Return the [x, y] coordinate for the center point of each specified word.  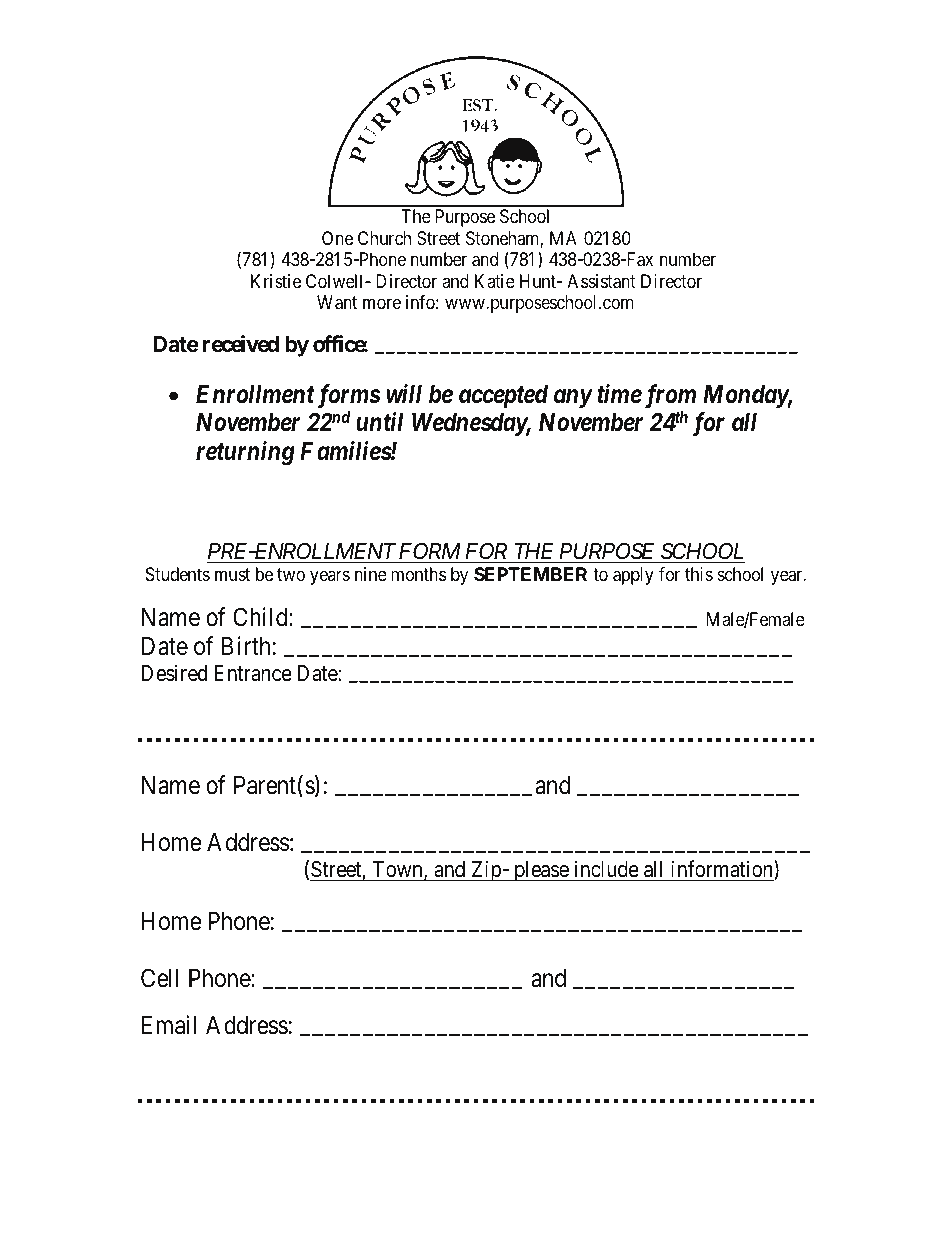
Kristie [276, 281]
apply [633, 576]
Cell [159, 978]
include [607, 869]
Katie [495, 281]
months [418, 574]
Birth [246, 645]
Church [384, 238]
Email [169, 1025]
